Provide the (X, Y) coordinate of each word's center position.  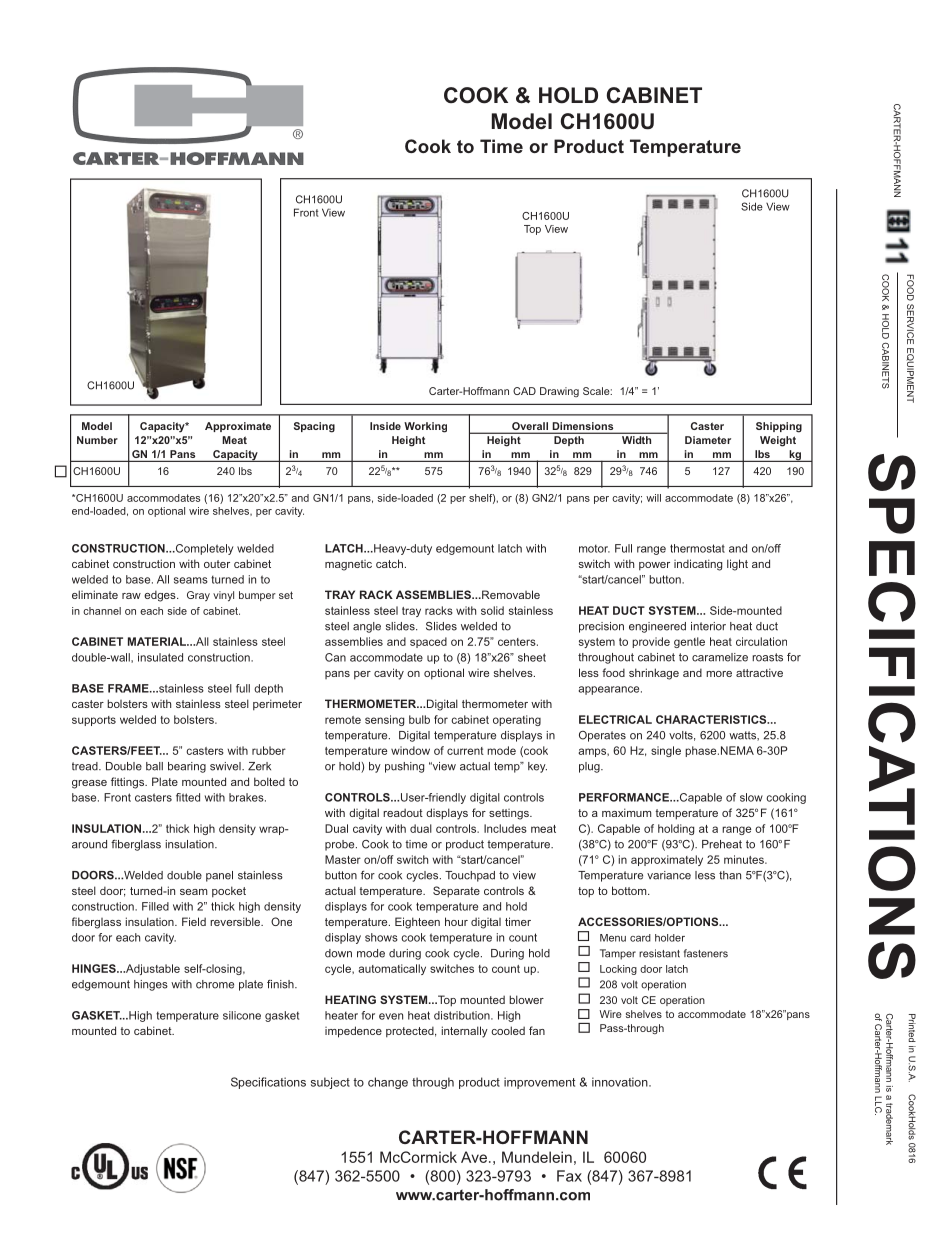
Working (425, 427)
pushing (404, 767)
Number (97, 440)
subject (330, 1083)
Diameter (708, 440)
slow (751, 797)
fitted (188, 797)
